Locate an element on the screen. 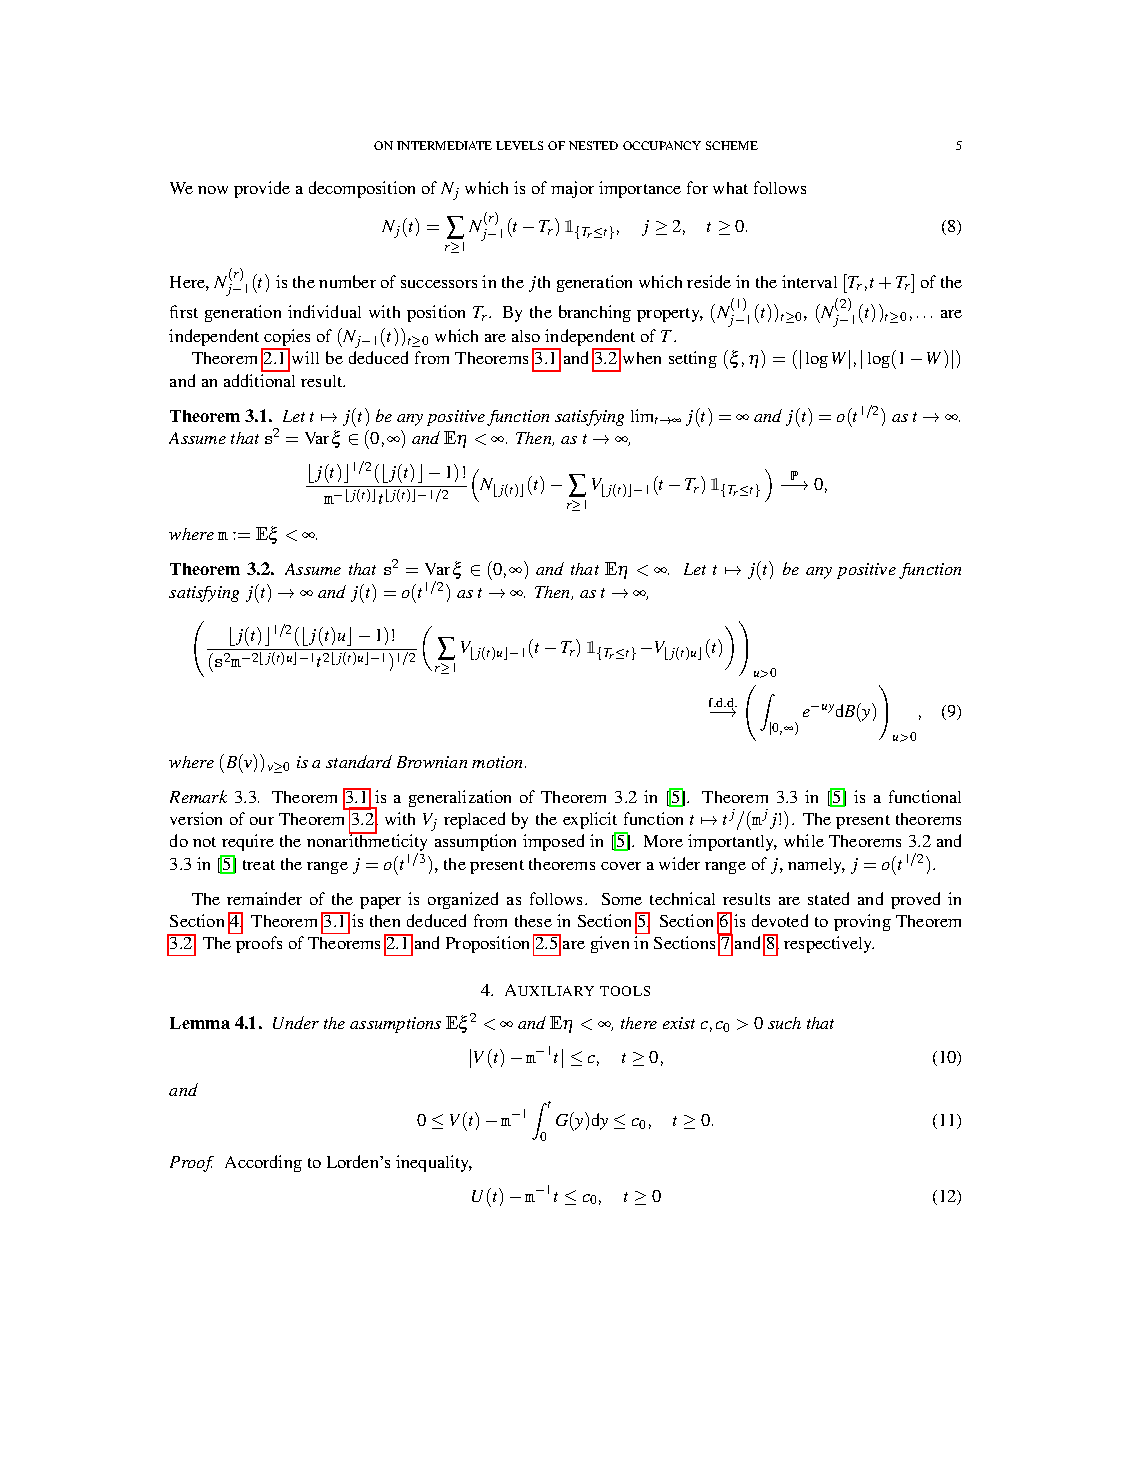 This screenshot has width=1133, height=1466. when is located at coordinates (642, 358).
